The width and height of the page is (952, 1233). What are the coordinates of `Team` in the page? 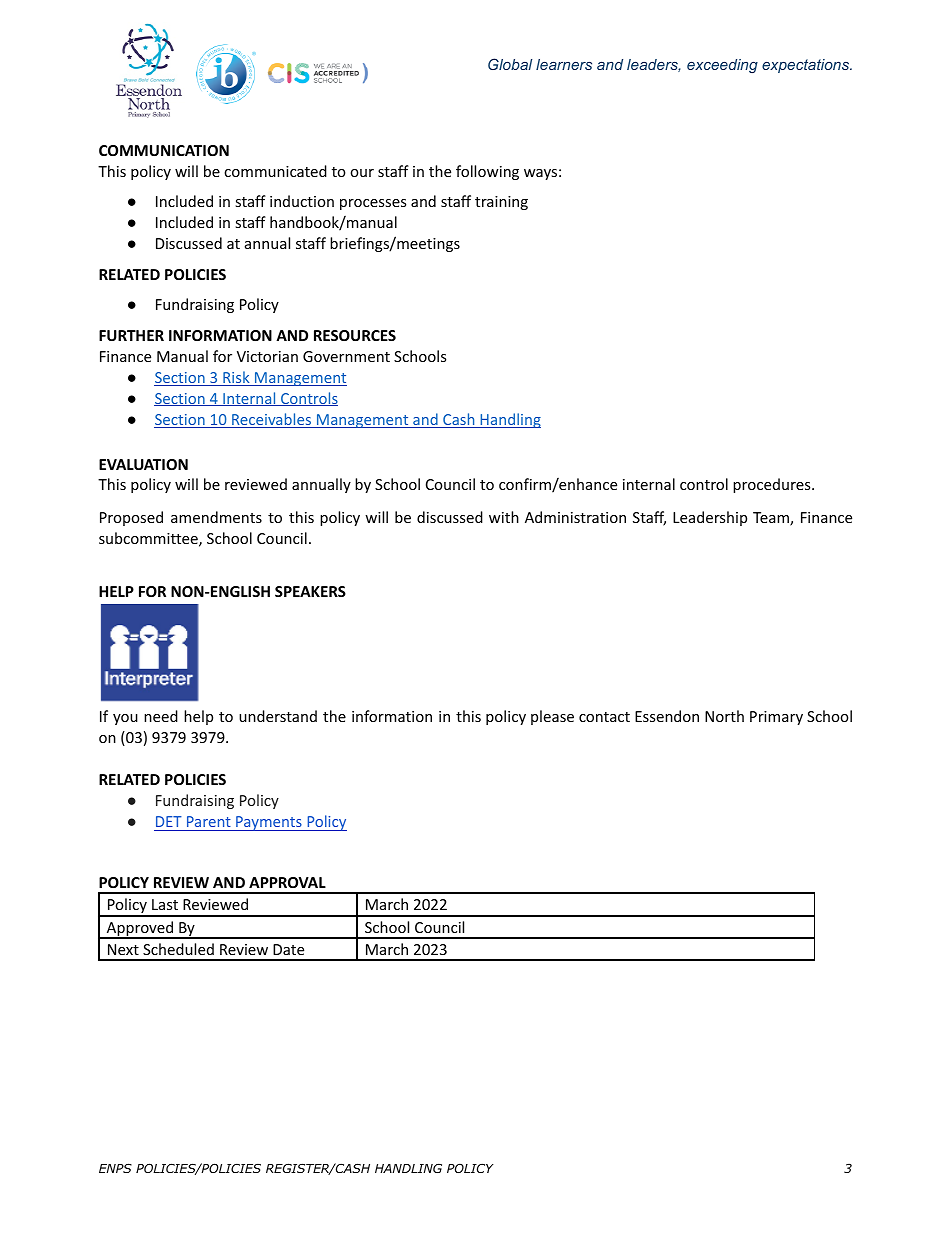 It's located at (772, 519).
